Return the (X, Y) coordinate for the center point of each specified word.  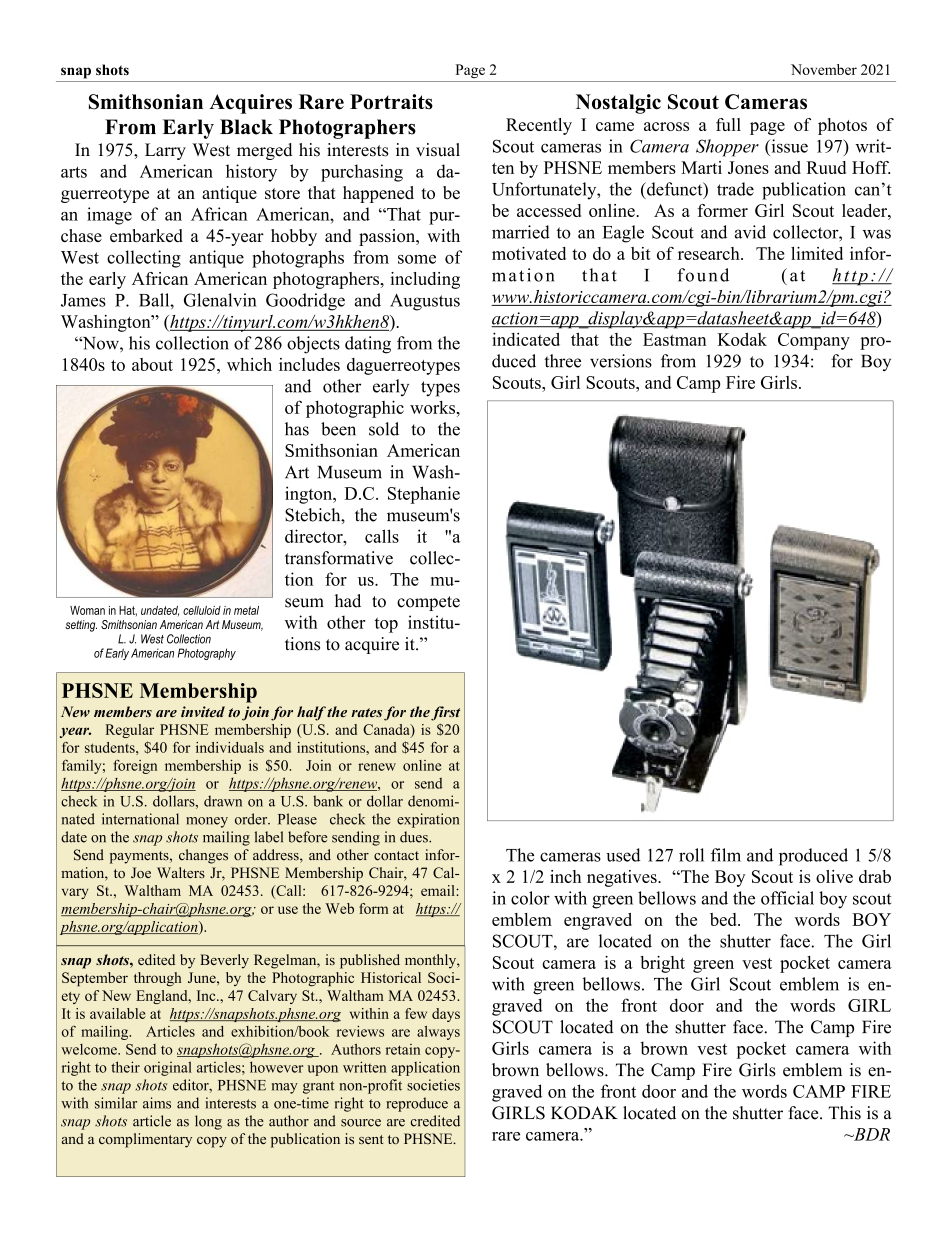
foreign (135, 766)
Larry (165, 151)
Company (814, 341)
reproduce (417, 1104)
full (728, 124)
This (844, 1113)
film (726, 855)
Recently (539, 126)
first (445, 713)
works (434, 407)
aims (157, 1103)
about (152, 364)
